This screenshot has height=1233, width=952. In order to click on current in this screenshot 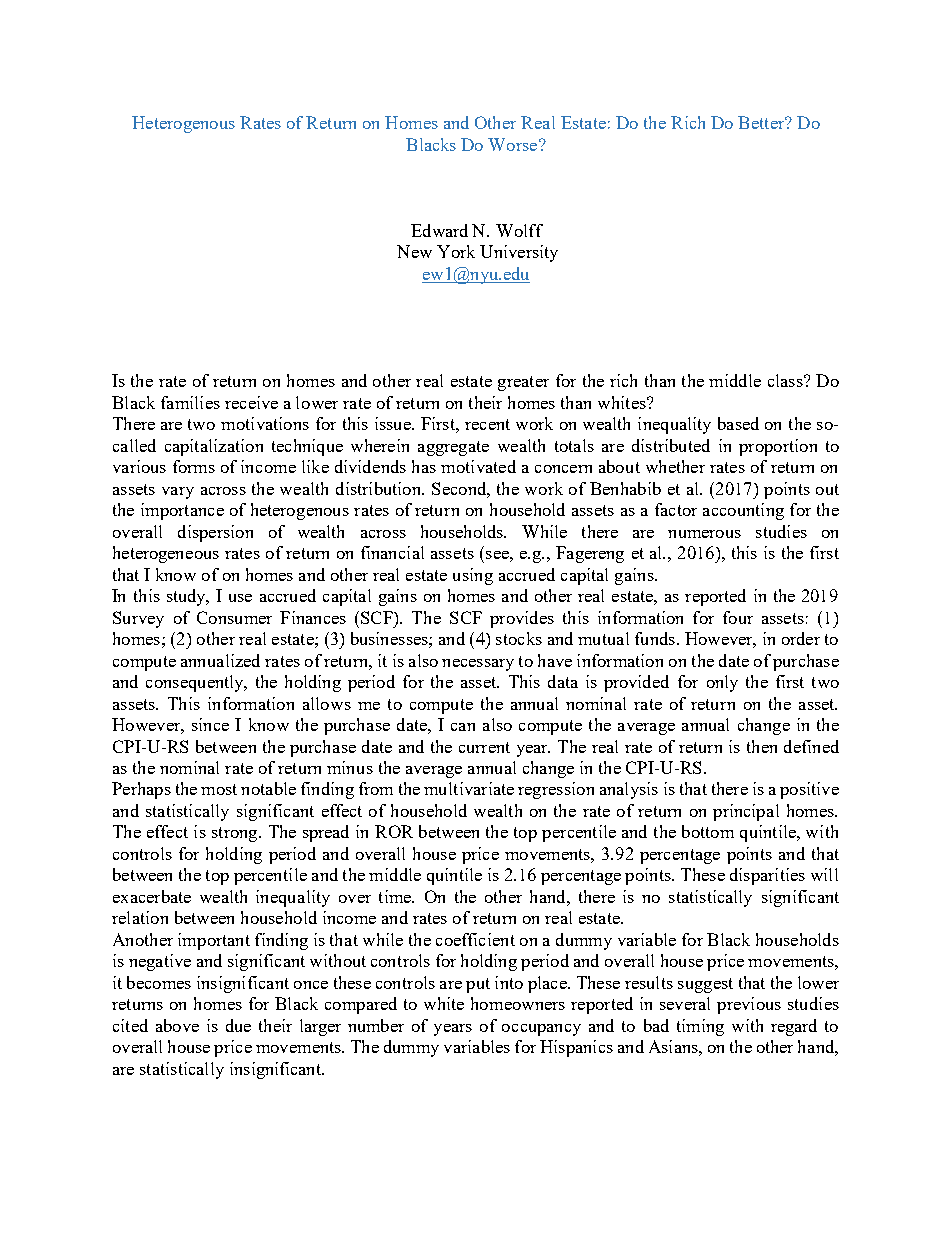, I will do `click(484, 747)`.
